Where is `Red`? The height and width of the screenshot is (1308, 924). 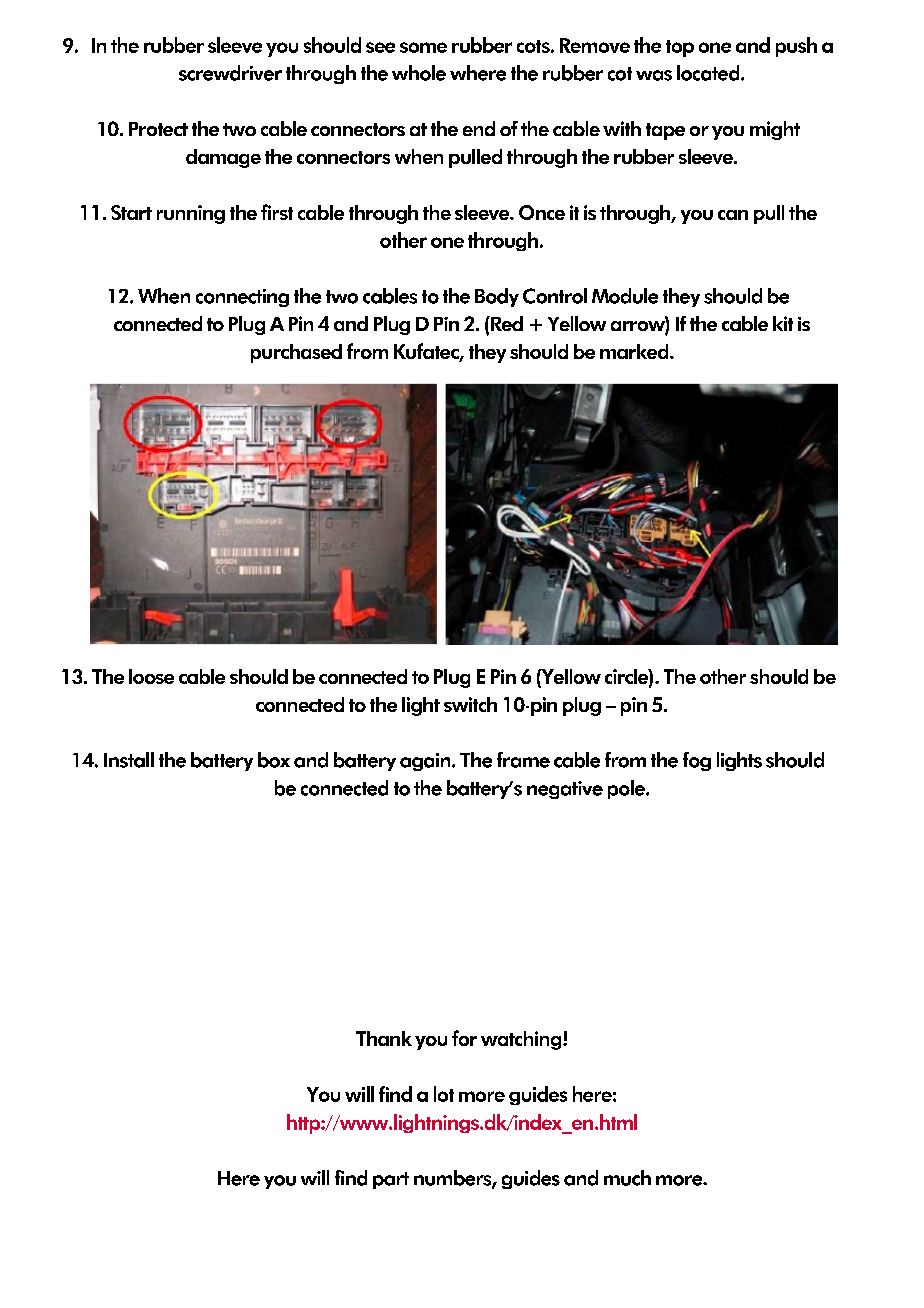
Red is located at coordinates (506, 323).
